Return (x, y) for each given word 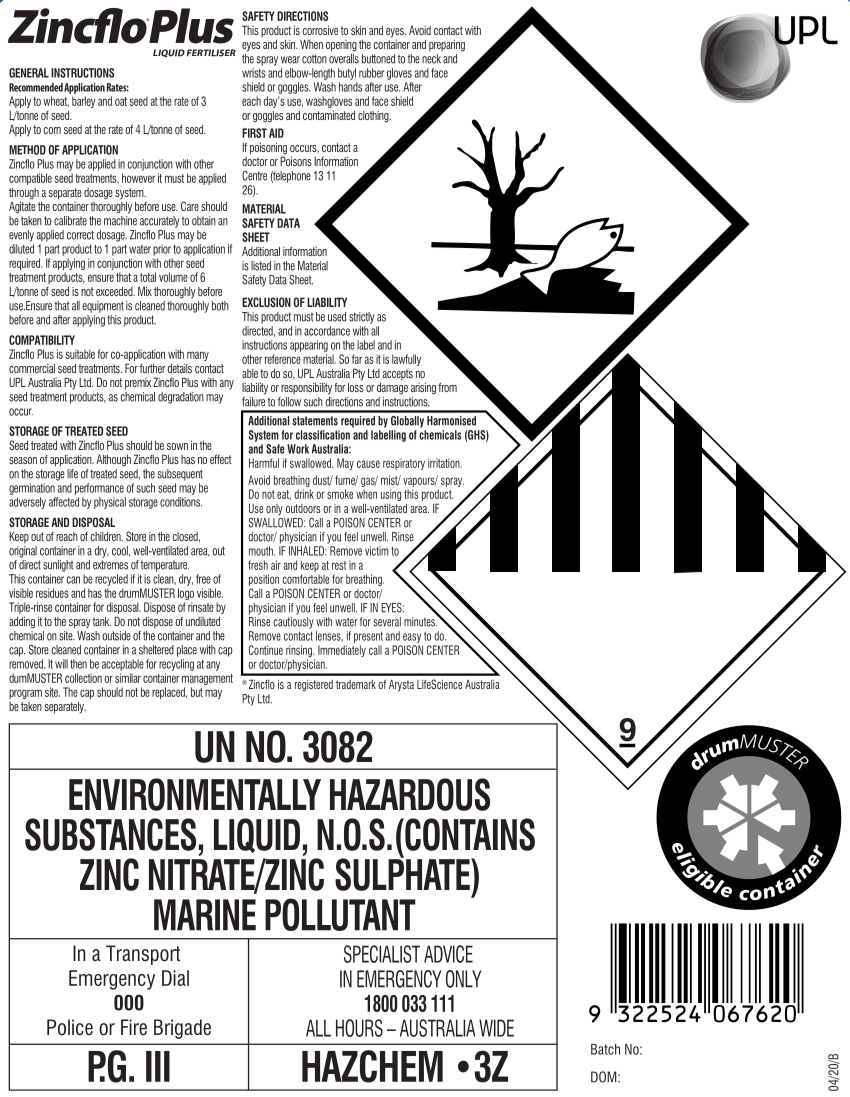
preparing (447, 45)
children (106, 536)
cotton (314, 59)
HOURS (359, 1028)
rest (339, 565)
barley (84, 102)
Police (70, 1027)
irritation (445, 463)
